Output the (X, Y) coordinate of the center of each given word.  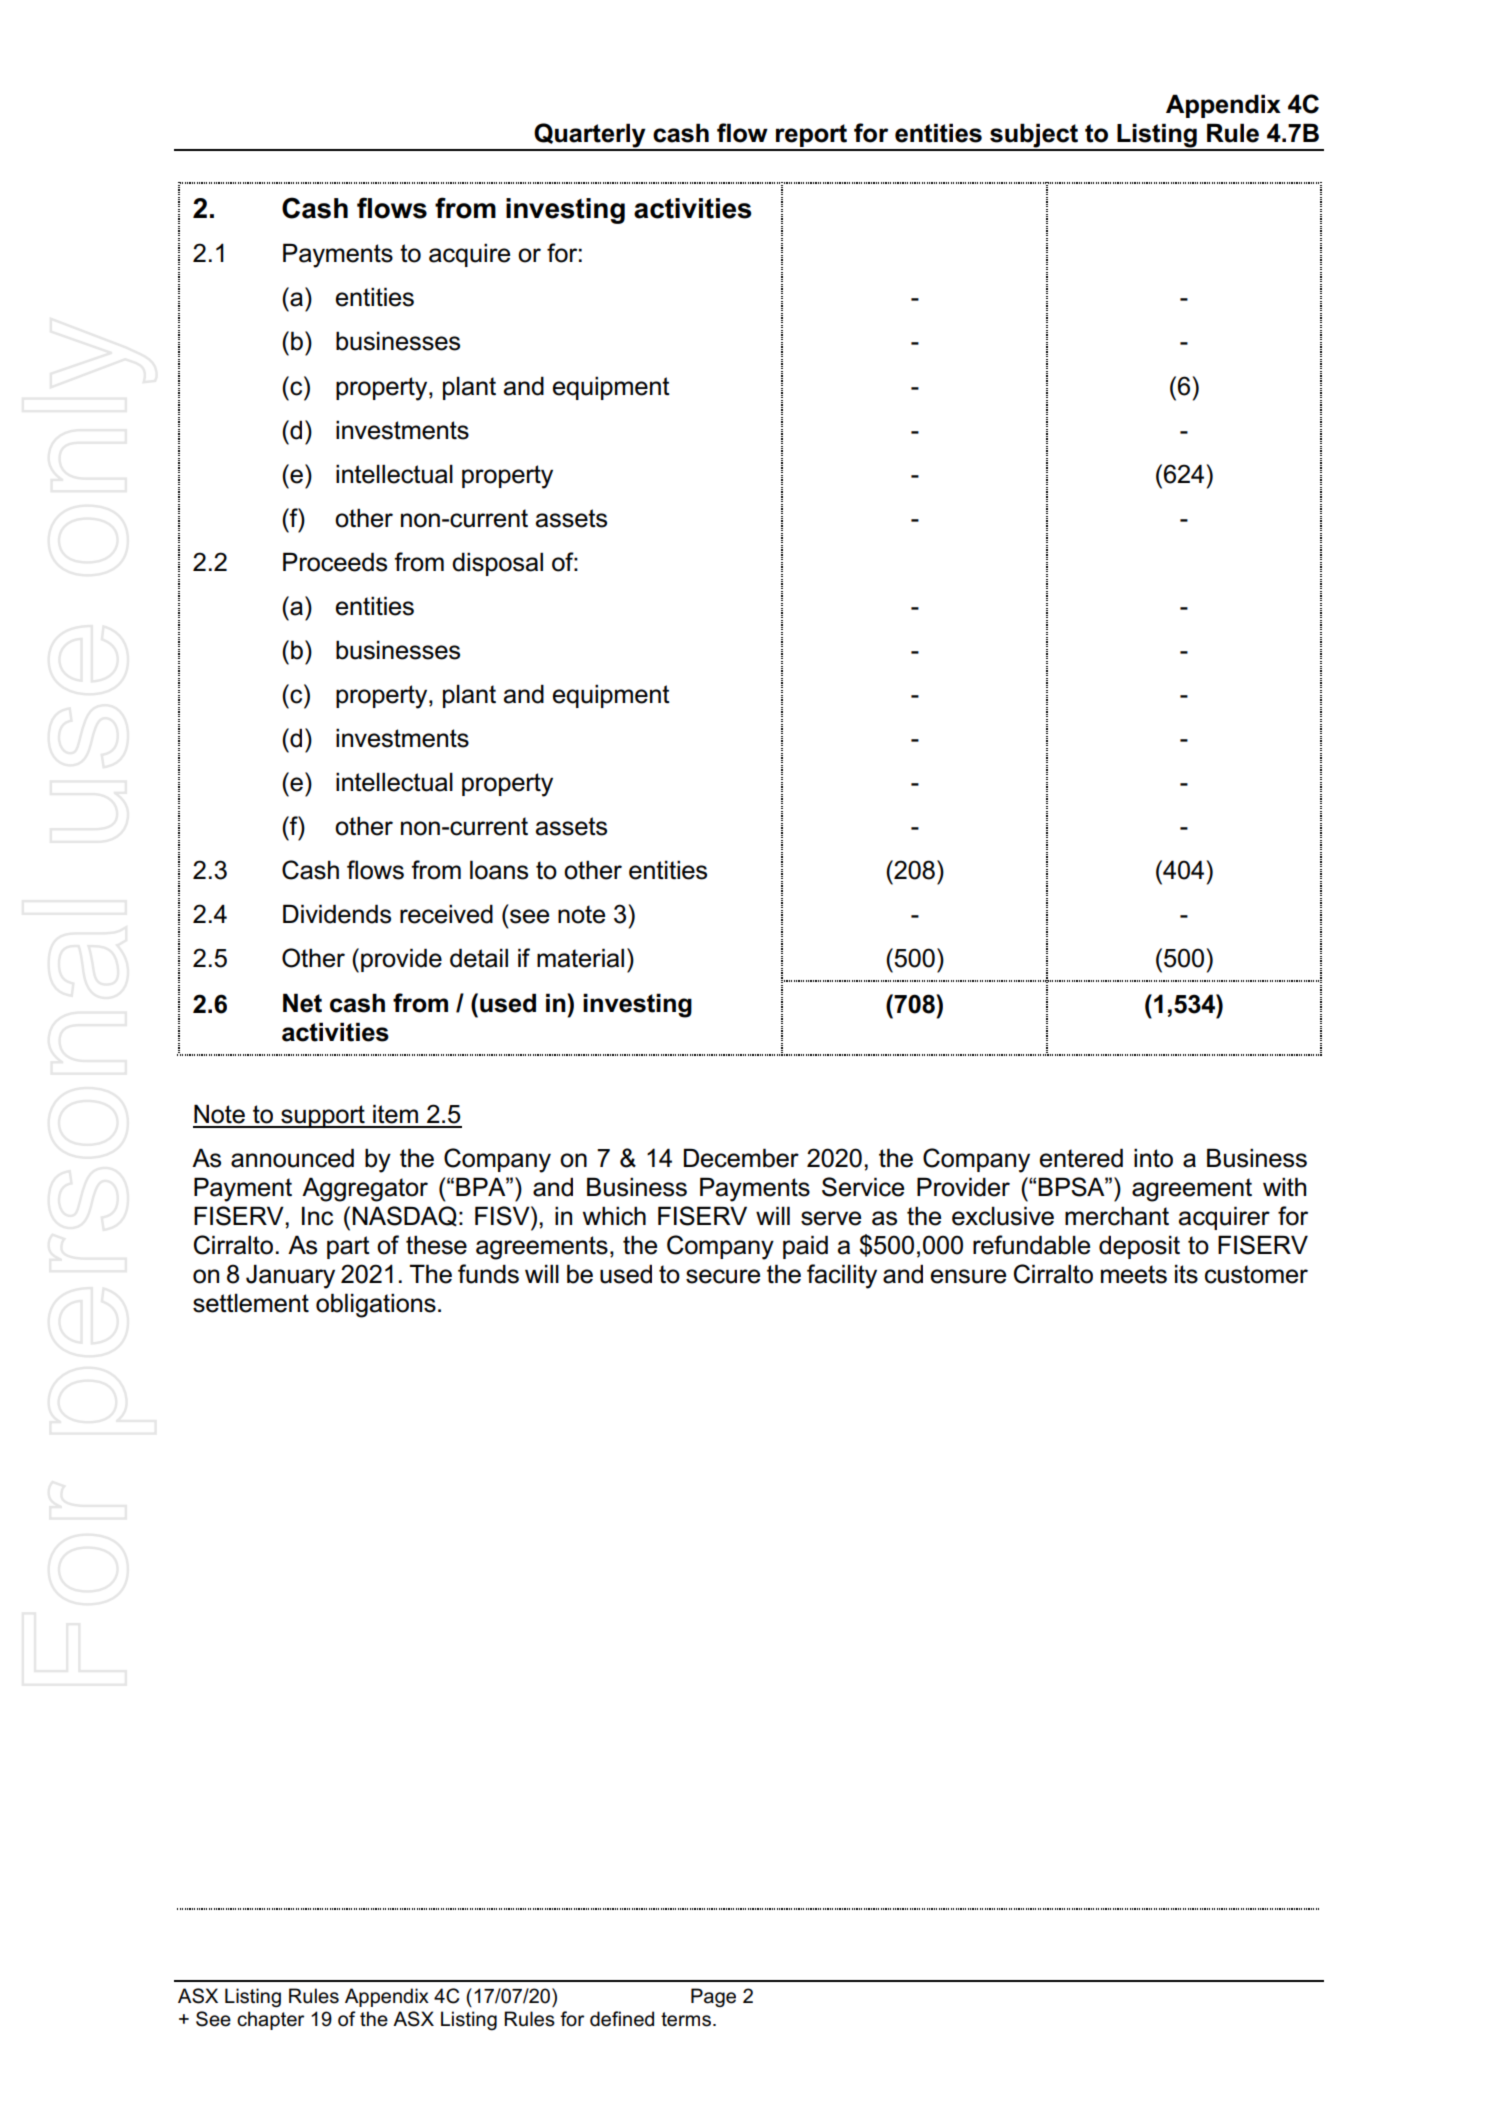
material (580, 958)
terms (686, 2019)
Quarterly (590, 136)
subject (1034, 136)
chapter (270, 2020)
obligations (376, 1305)
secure (723, 1276)
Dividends (337, 914)
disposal (497, 564)
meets (1134, 1274)
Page (713, 1998)
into (1153, 1158)
